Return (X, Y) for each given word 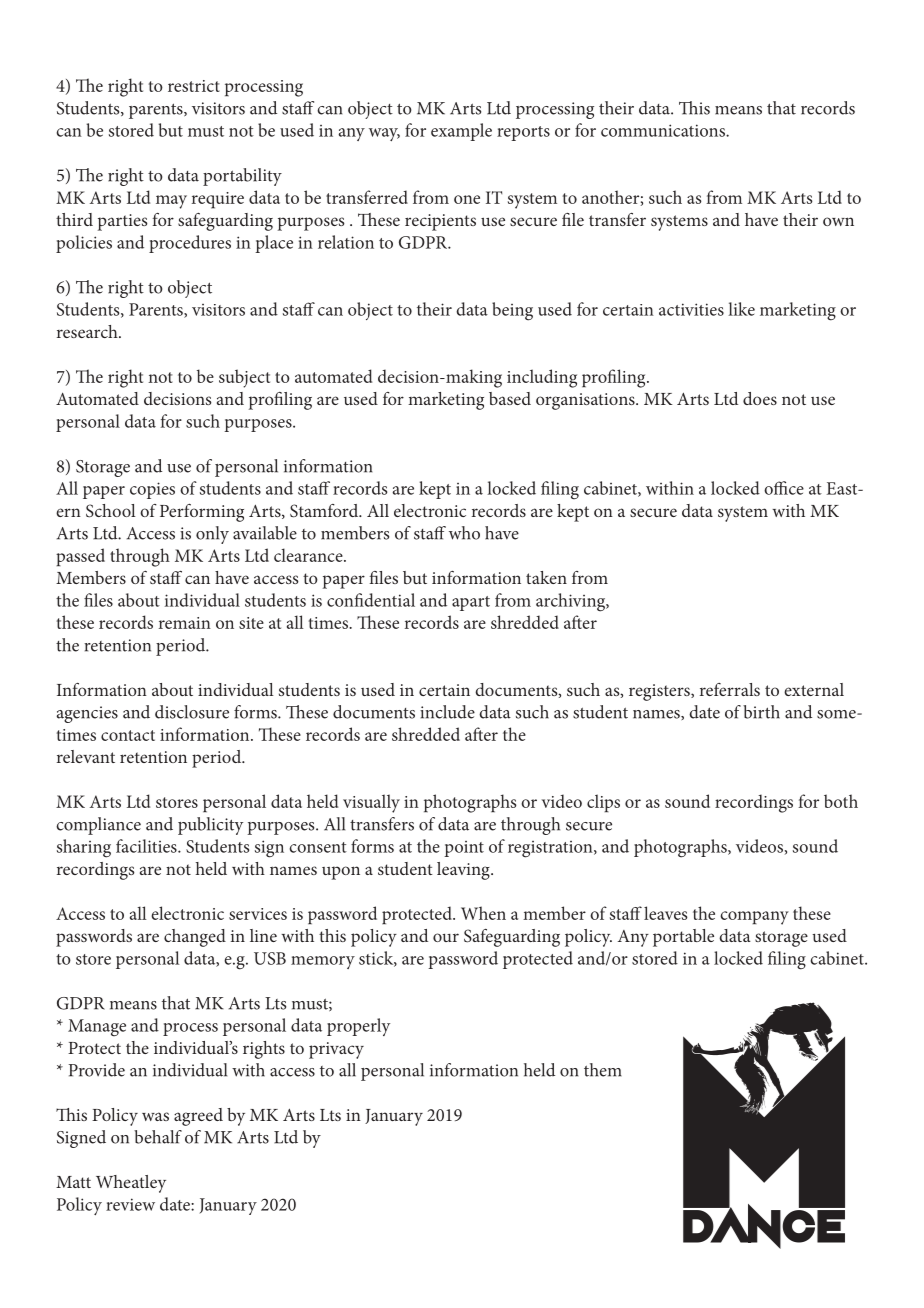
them (603, 1070)
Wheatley (131, 1184)
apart (471, 603)
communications (664, 130)
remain (185, 623)
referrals (730, 689)
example (461, 132)
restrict (194, 86)
